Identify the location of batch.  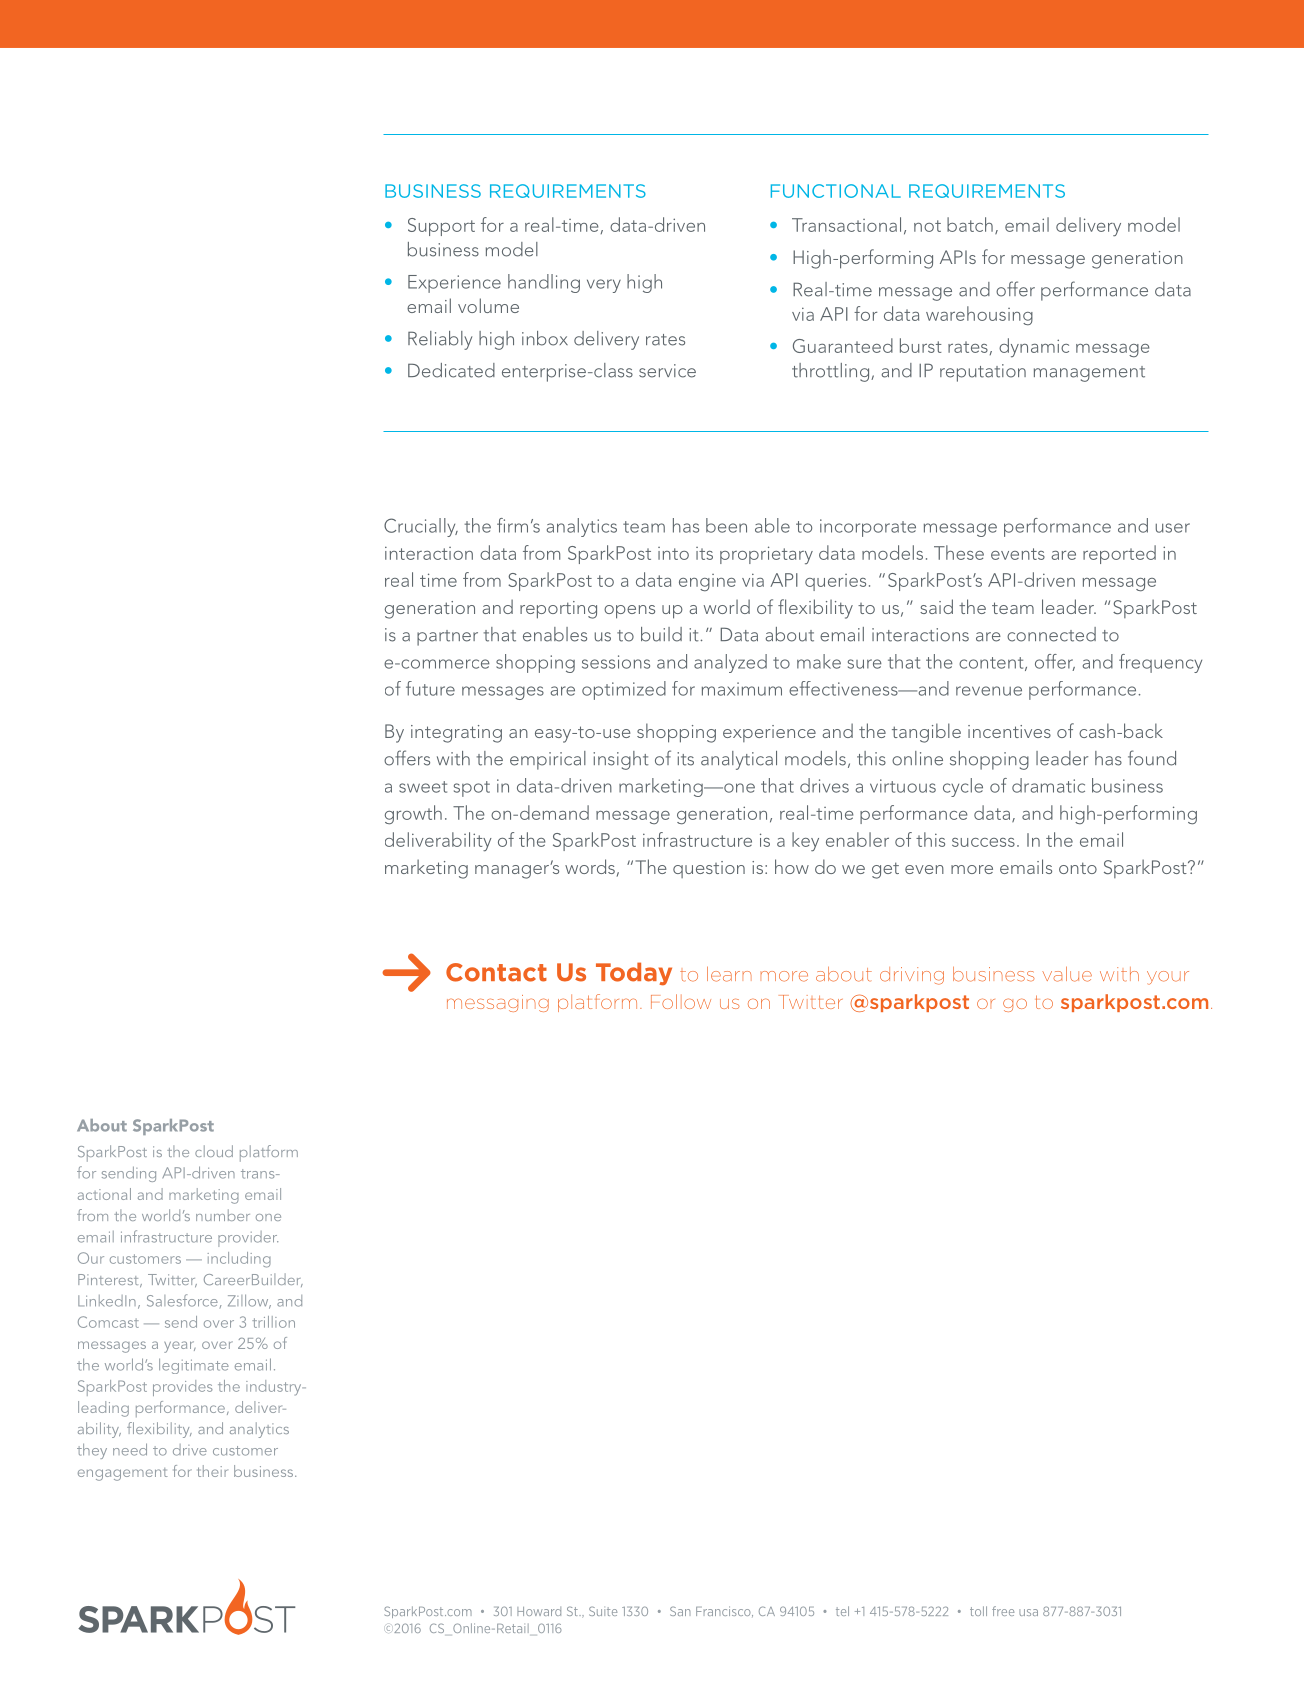
(970, 224).
